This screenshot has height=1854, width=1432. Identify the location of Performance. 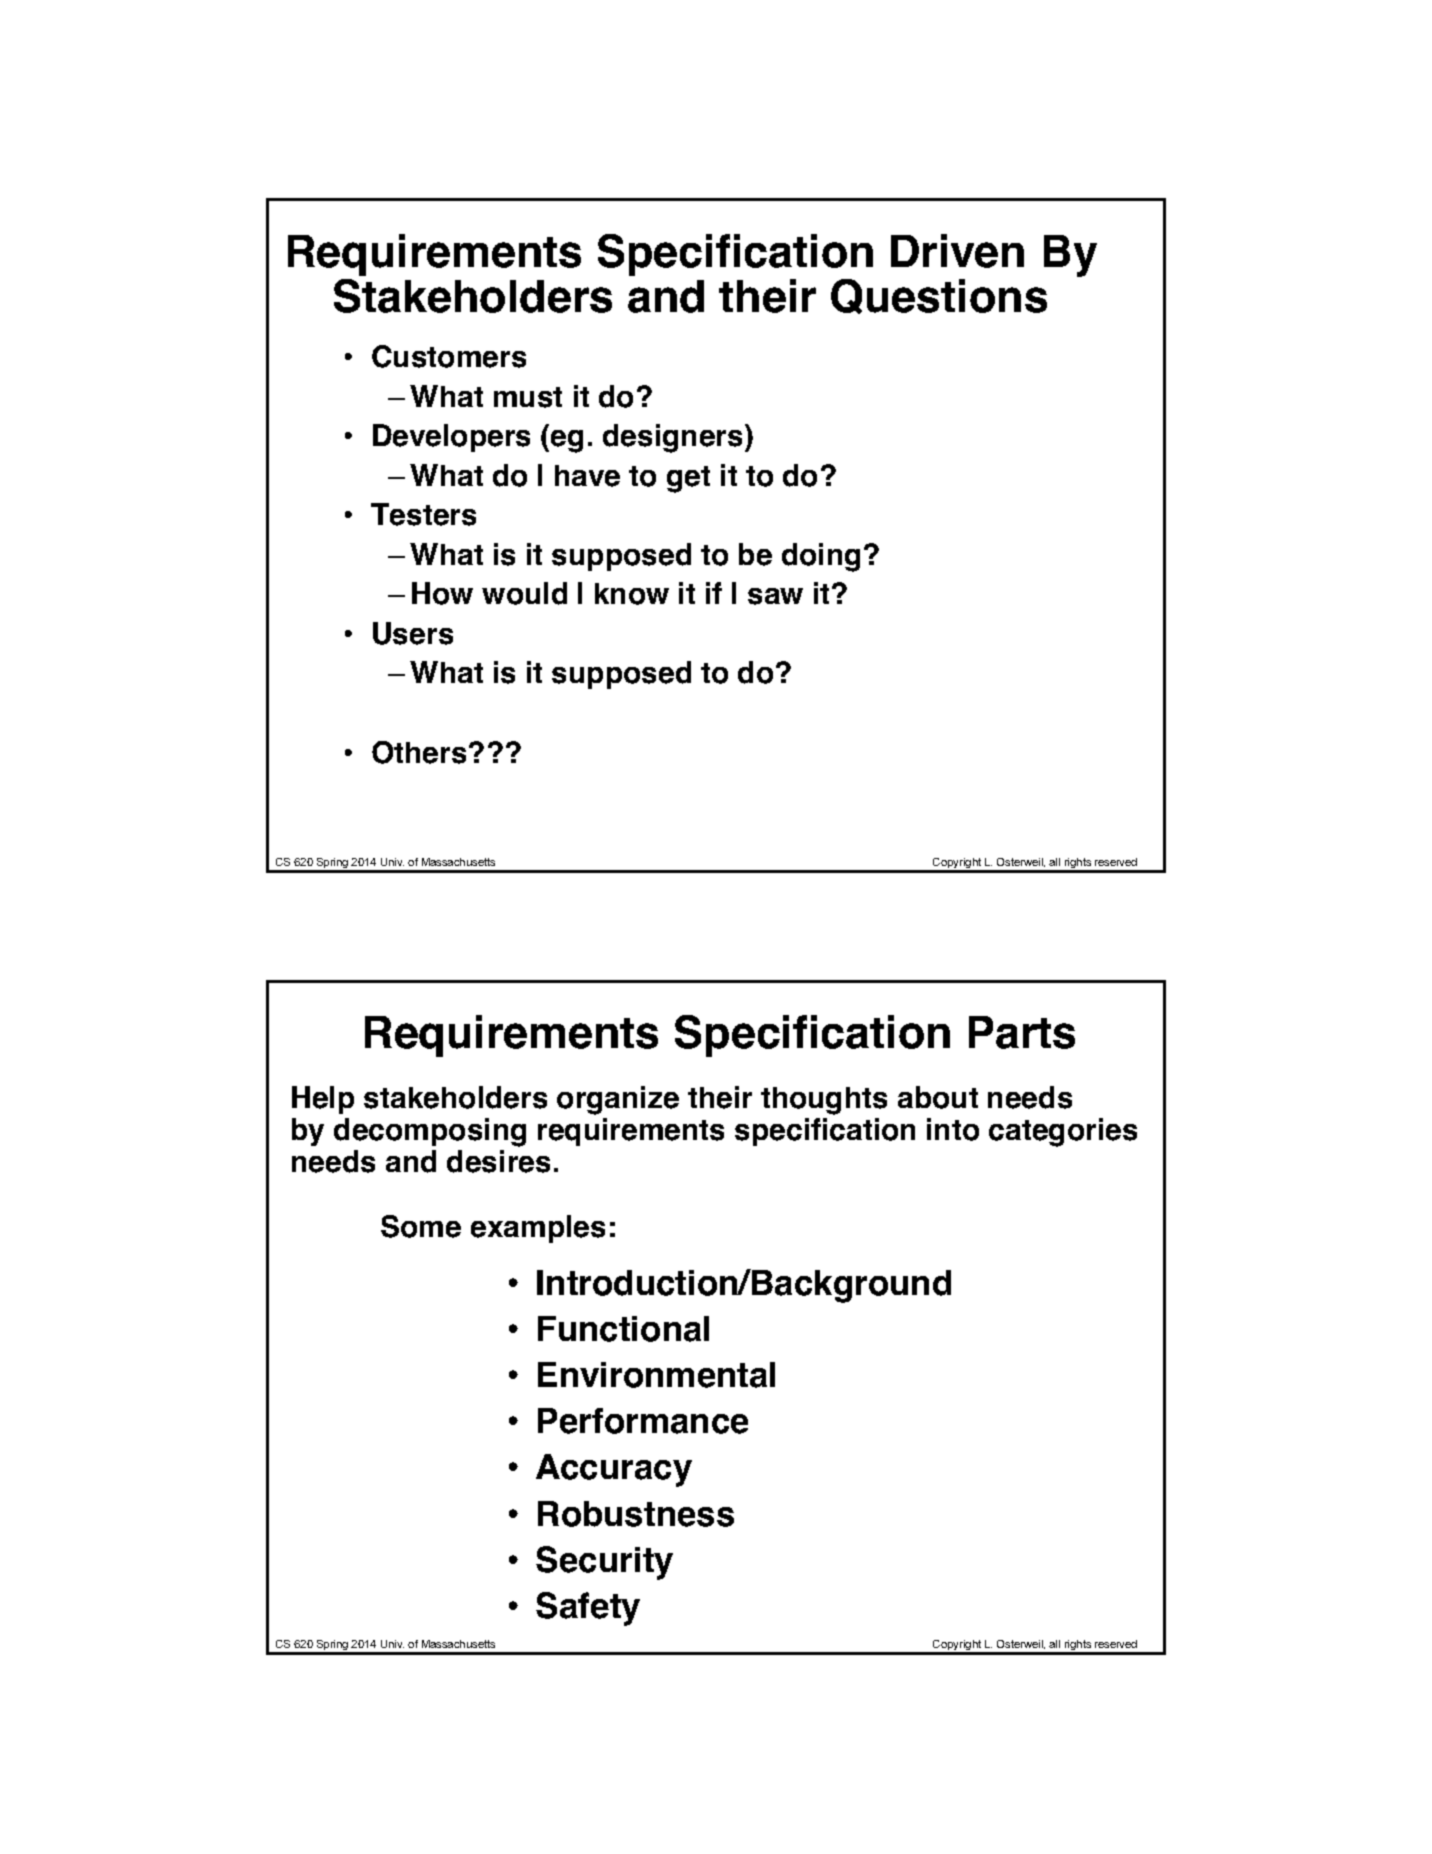
(643, 1421).
